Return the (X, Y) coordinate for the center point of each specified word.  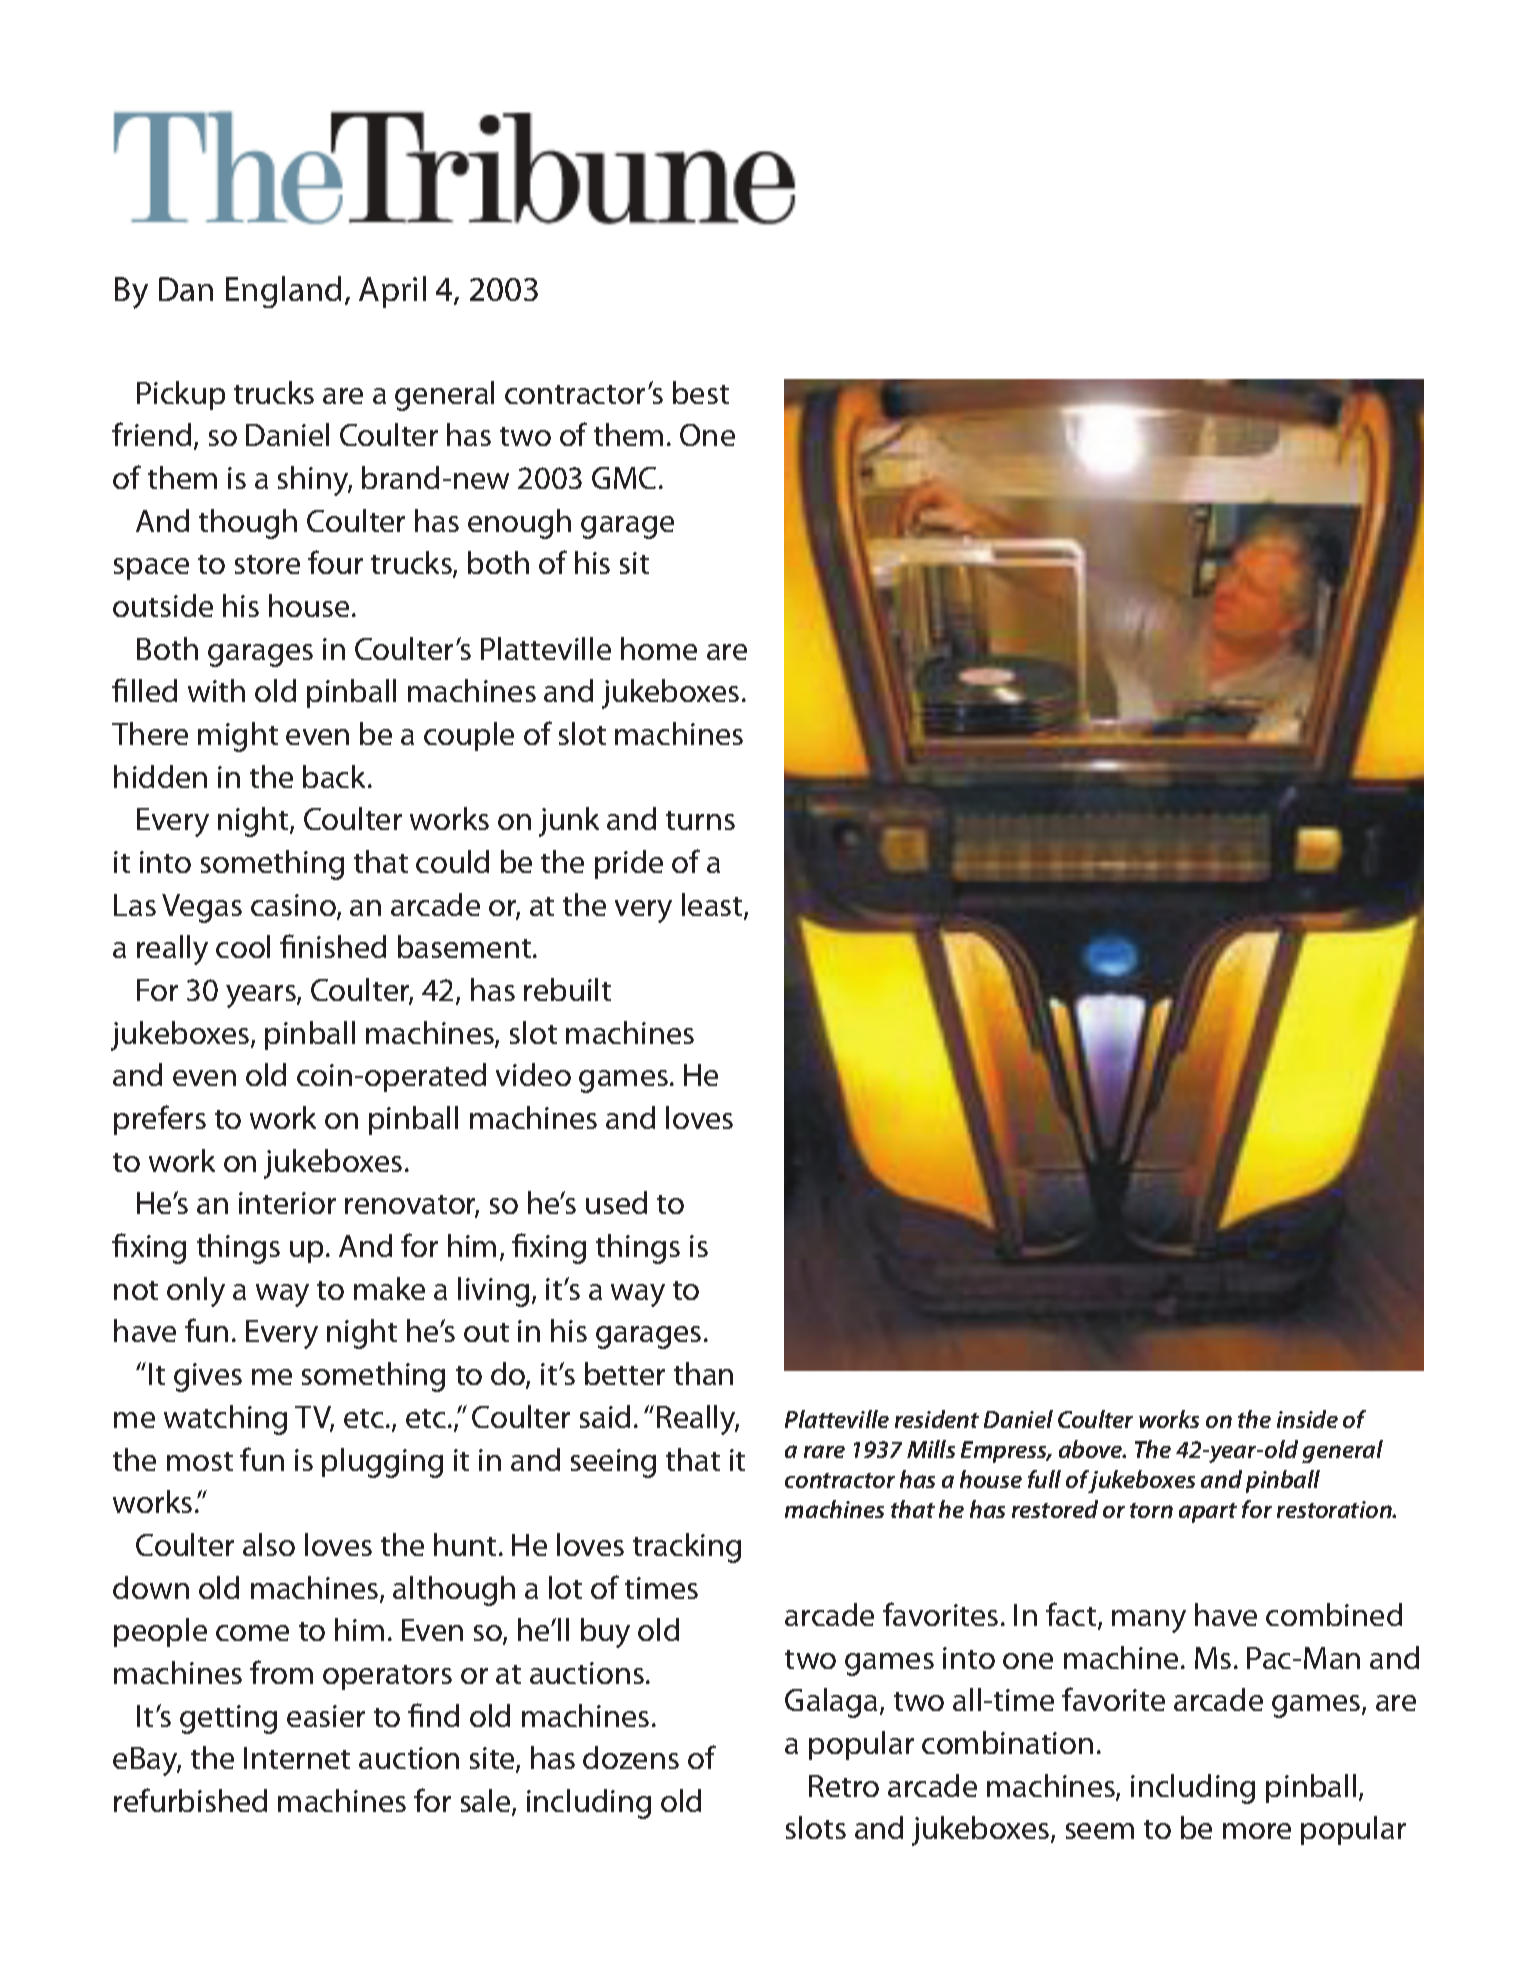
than (703, 1373)
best (701, 392)
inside (1307, 1419)
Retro (844, 1786)
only (196, 1292)
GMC (624, 478)
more (1257, 1831)
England (283, 292)
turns (700, 820)
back (336, 776)
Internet (297, 1758)
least (713, 906)
